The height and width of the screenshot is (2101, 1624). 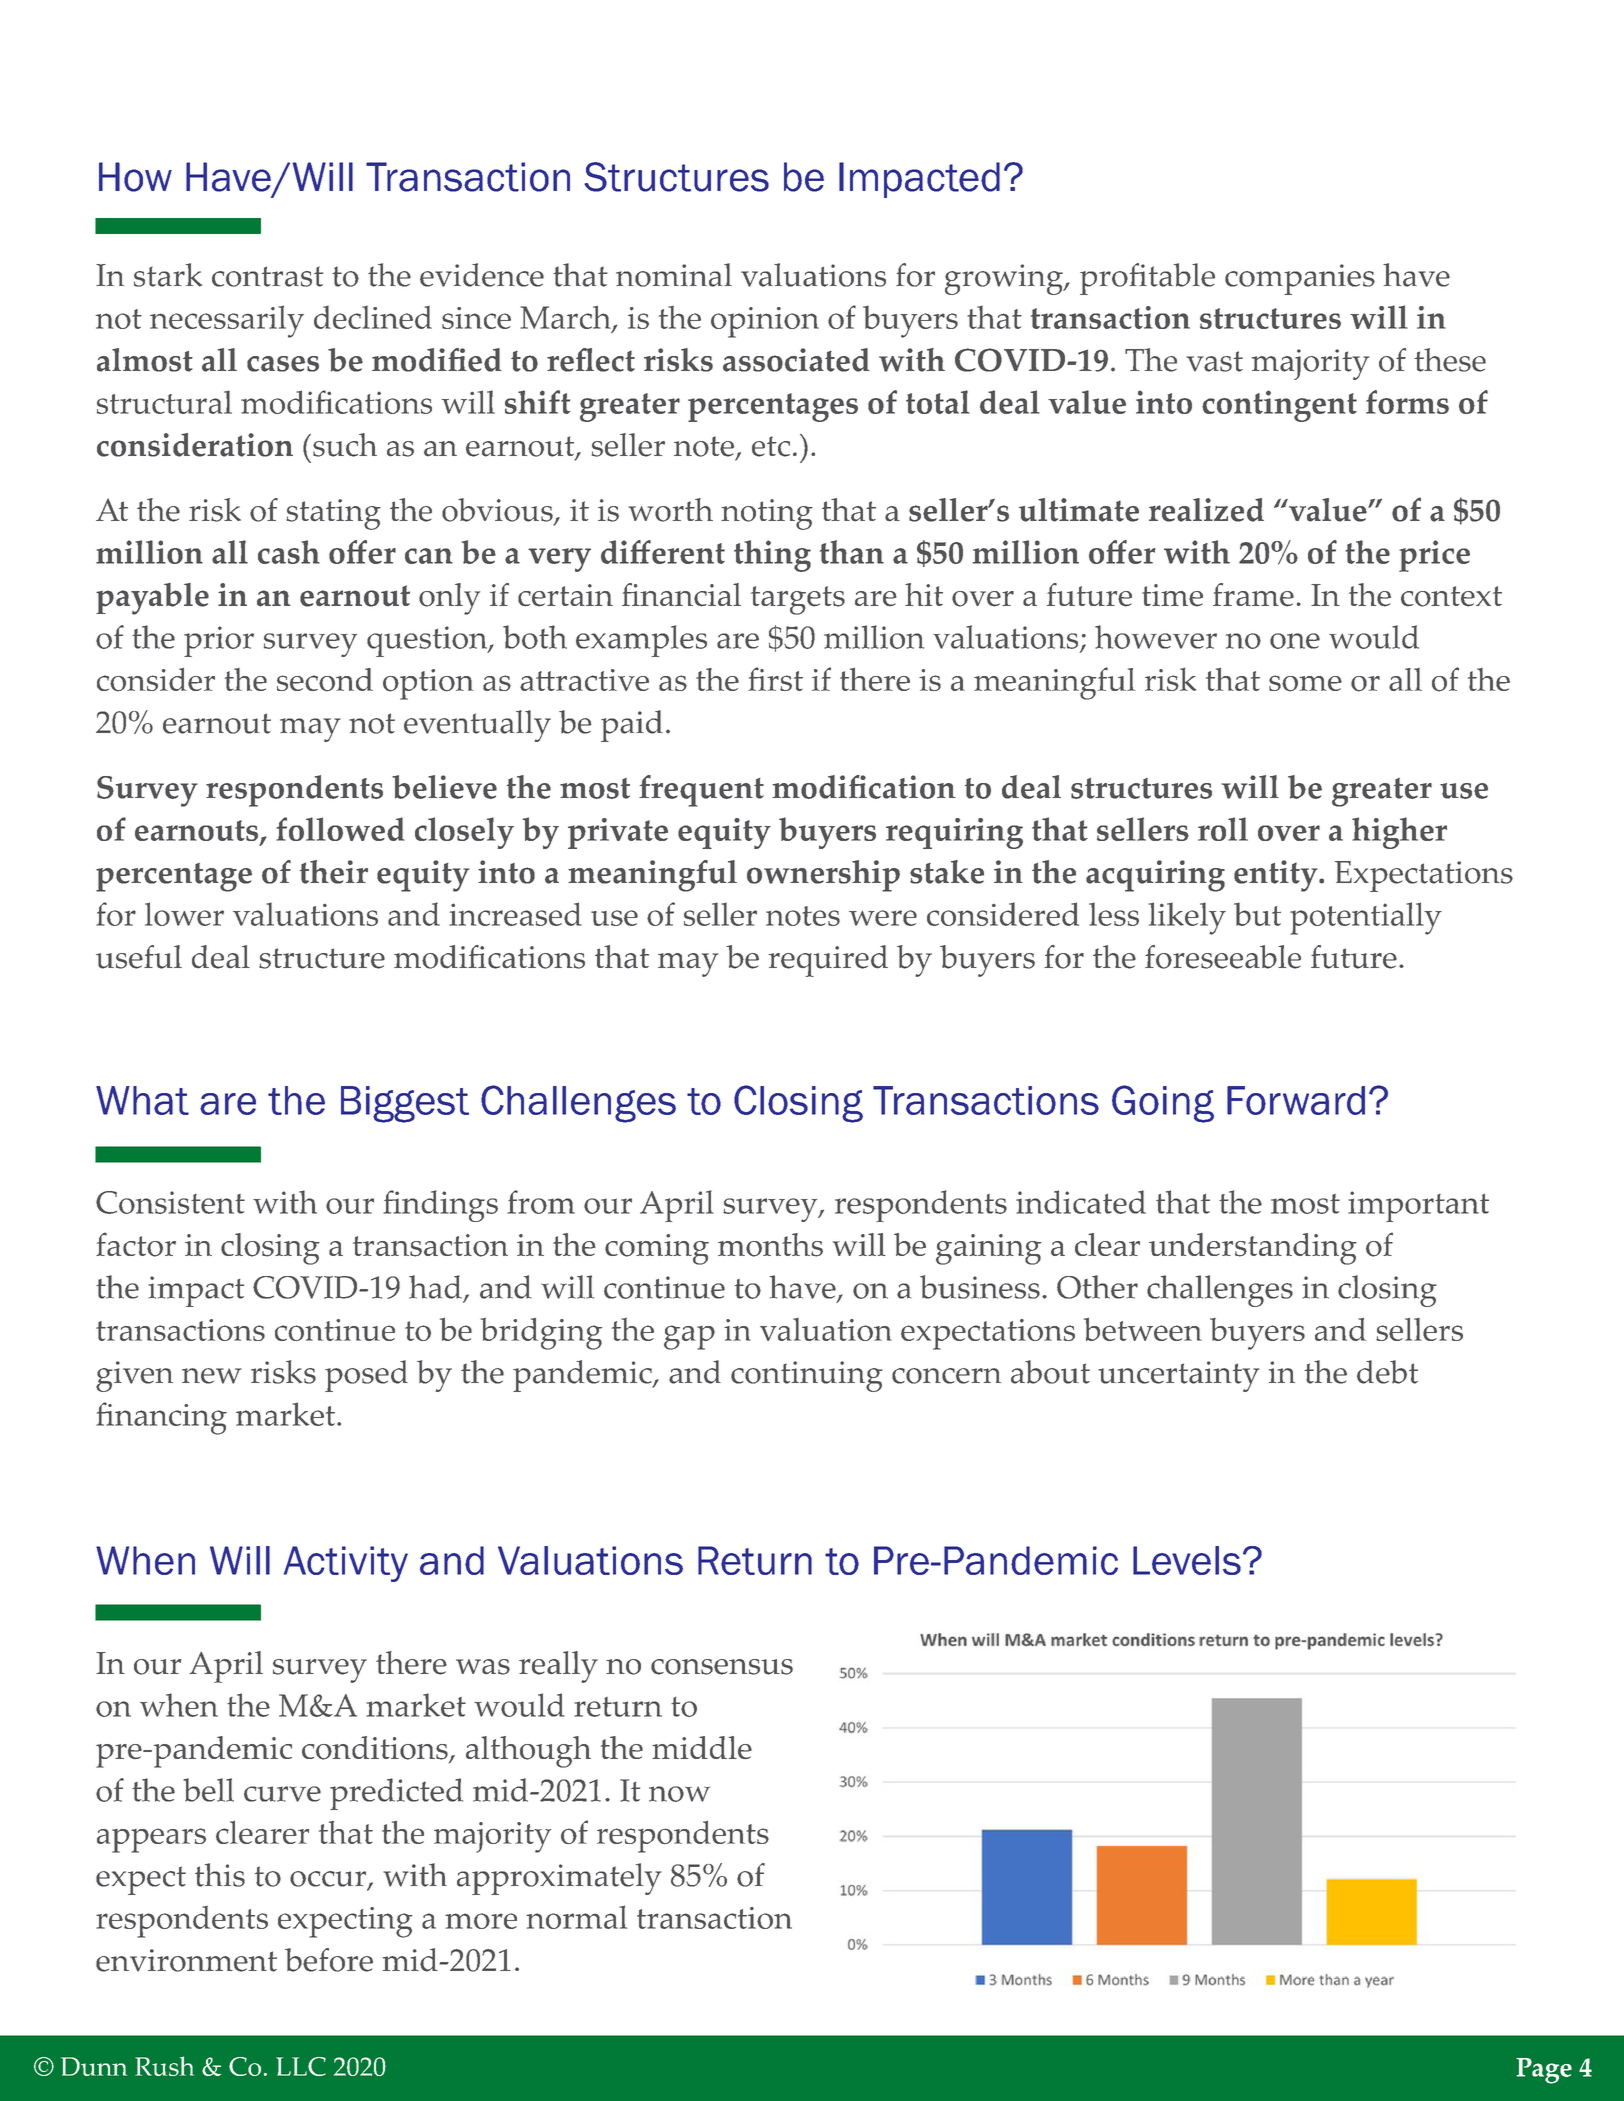 What do you see at coordinates (1305, 683) in the screenshot?
I see `some` at bounding box center [1305, 683].
